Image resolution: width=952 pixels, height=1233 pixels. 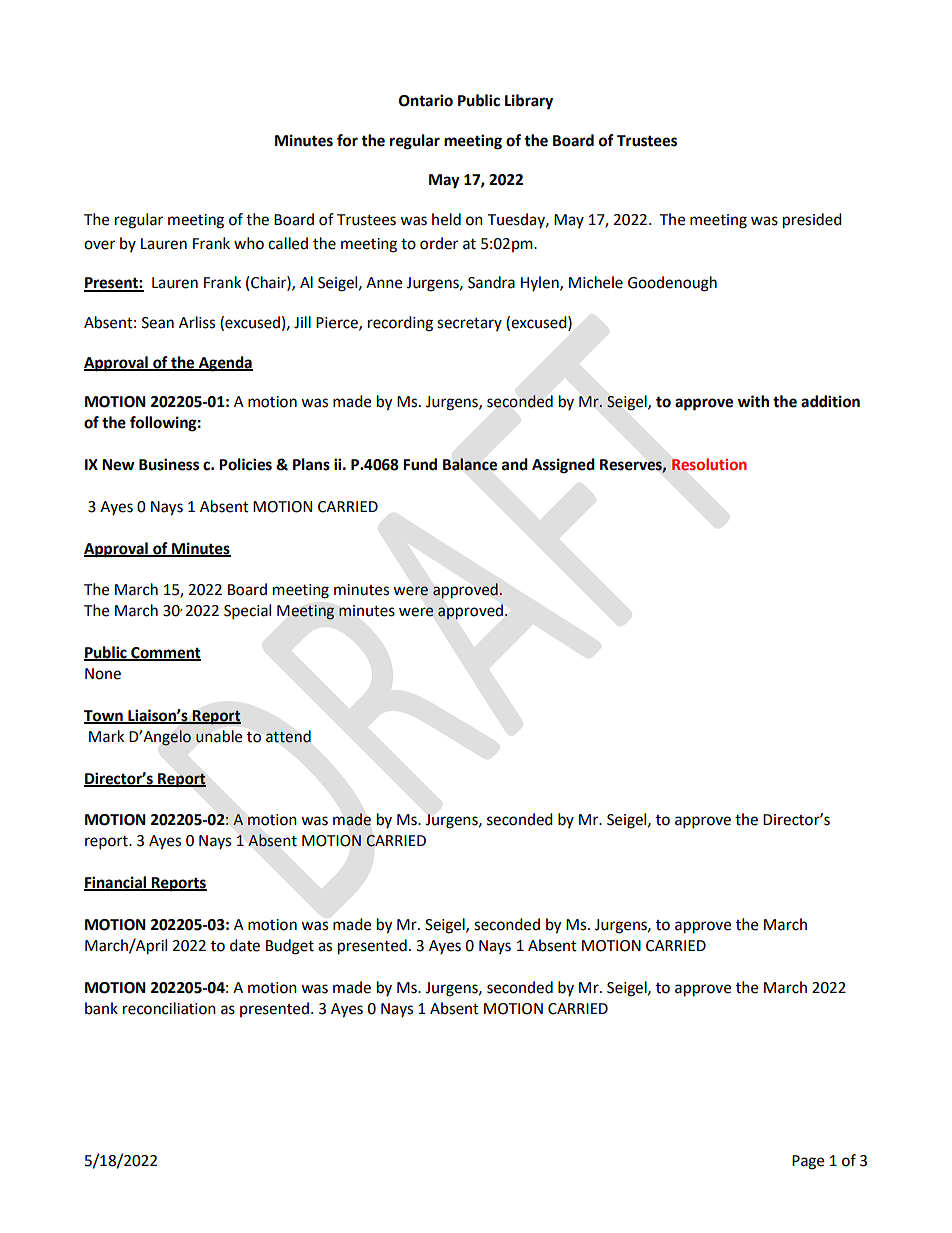 What do you see at coordinates (808, 1162) in the screenshot?
I see `Page` at bounding box center [808, 1162].
